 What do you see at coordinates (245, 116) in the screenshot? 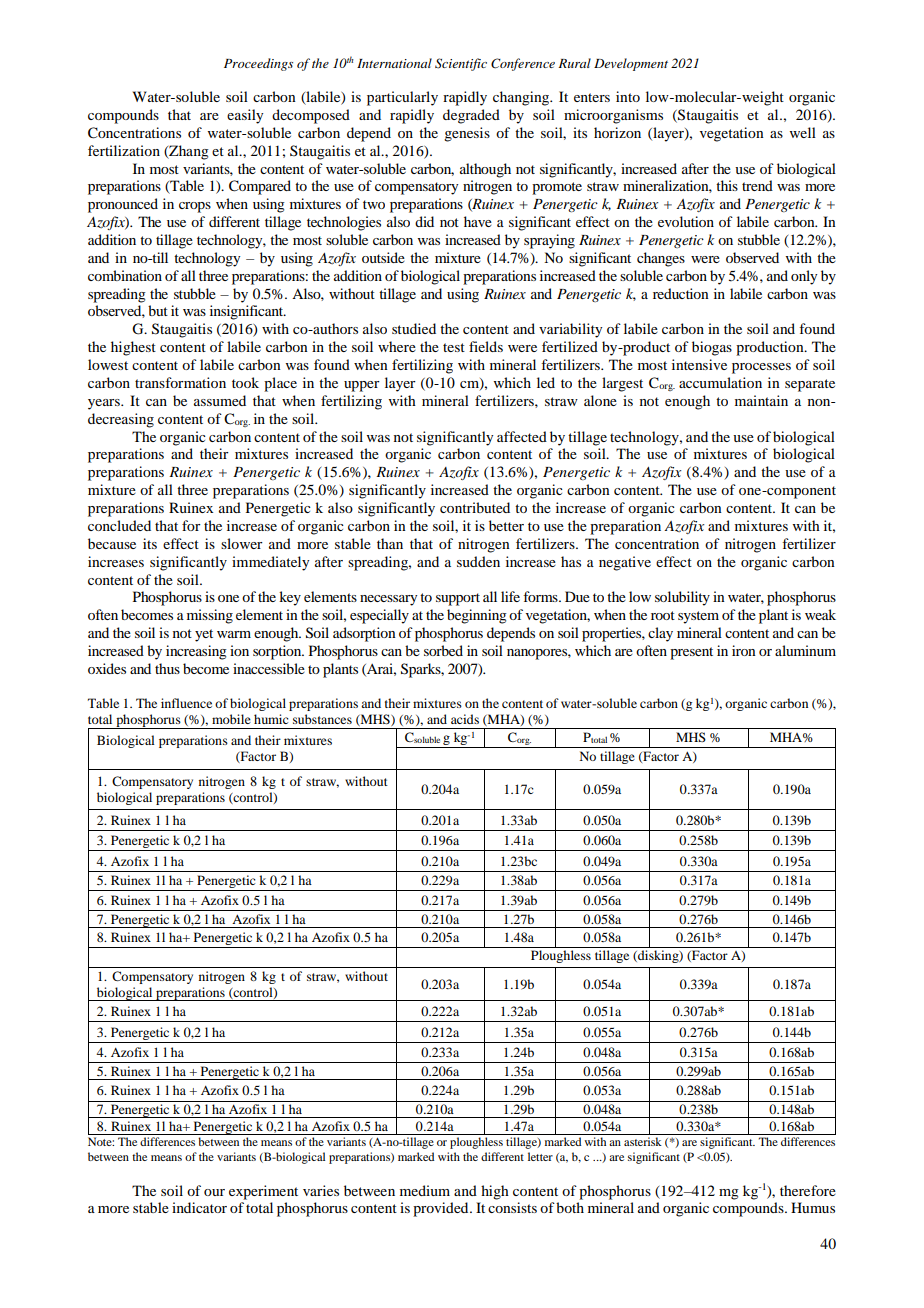
I see `easily` at bounding box center [245, 116].
